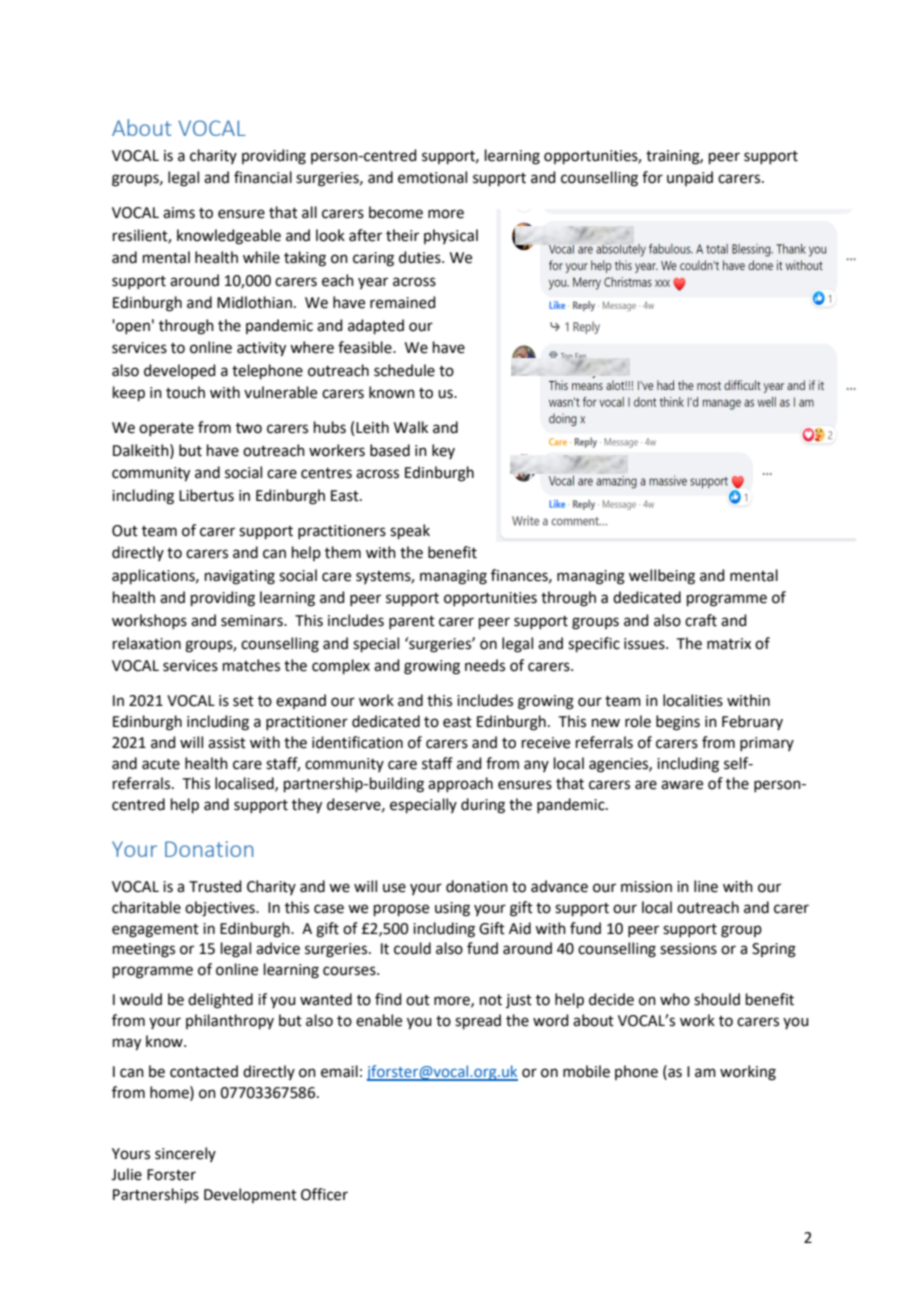 Image resolution: width=924 pixels, height=1308 pixels. What do you see at coordinates (215, 886) in the screenshot?
I see `Trusted` at bounding box center [215, 886].
